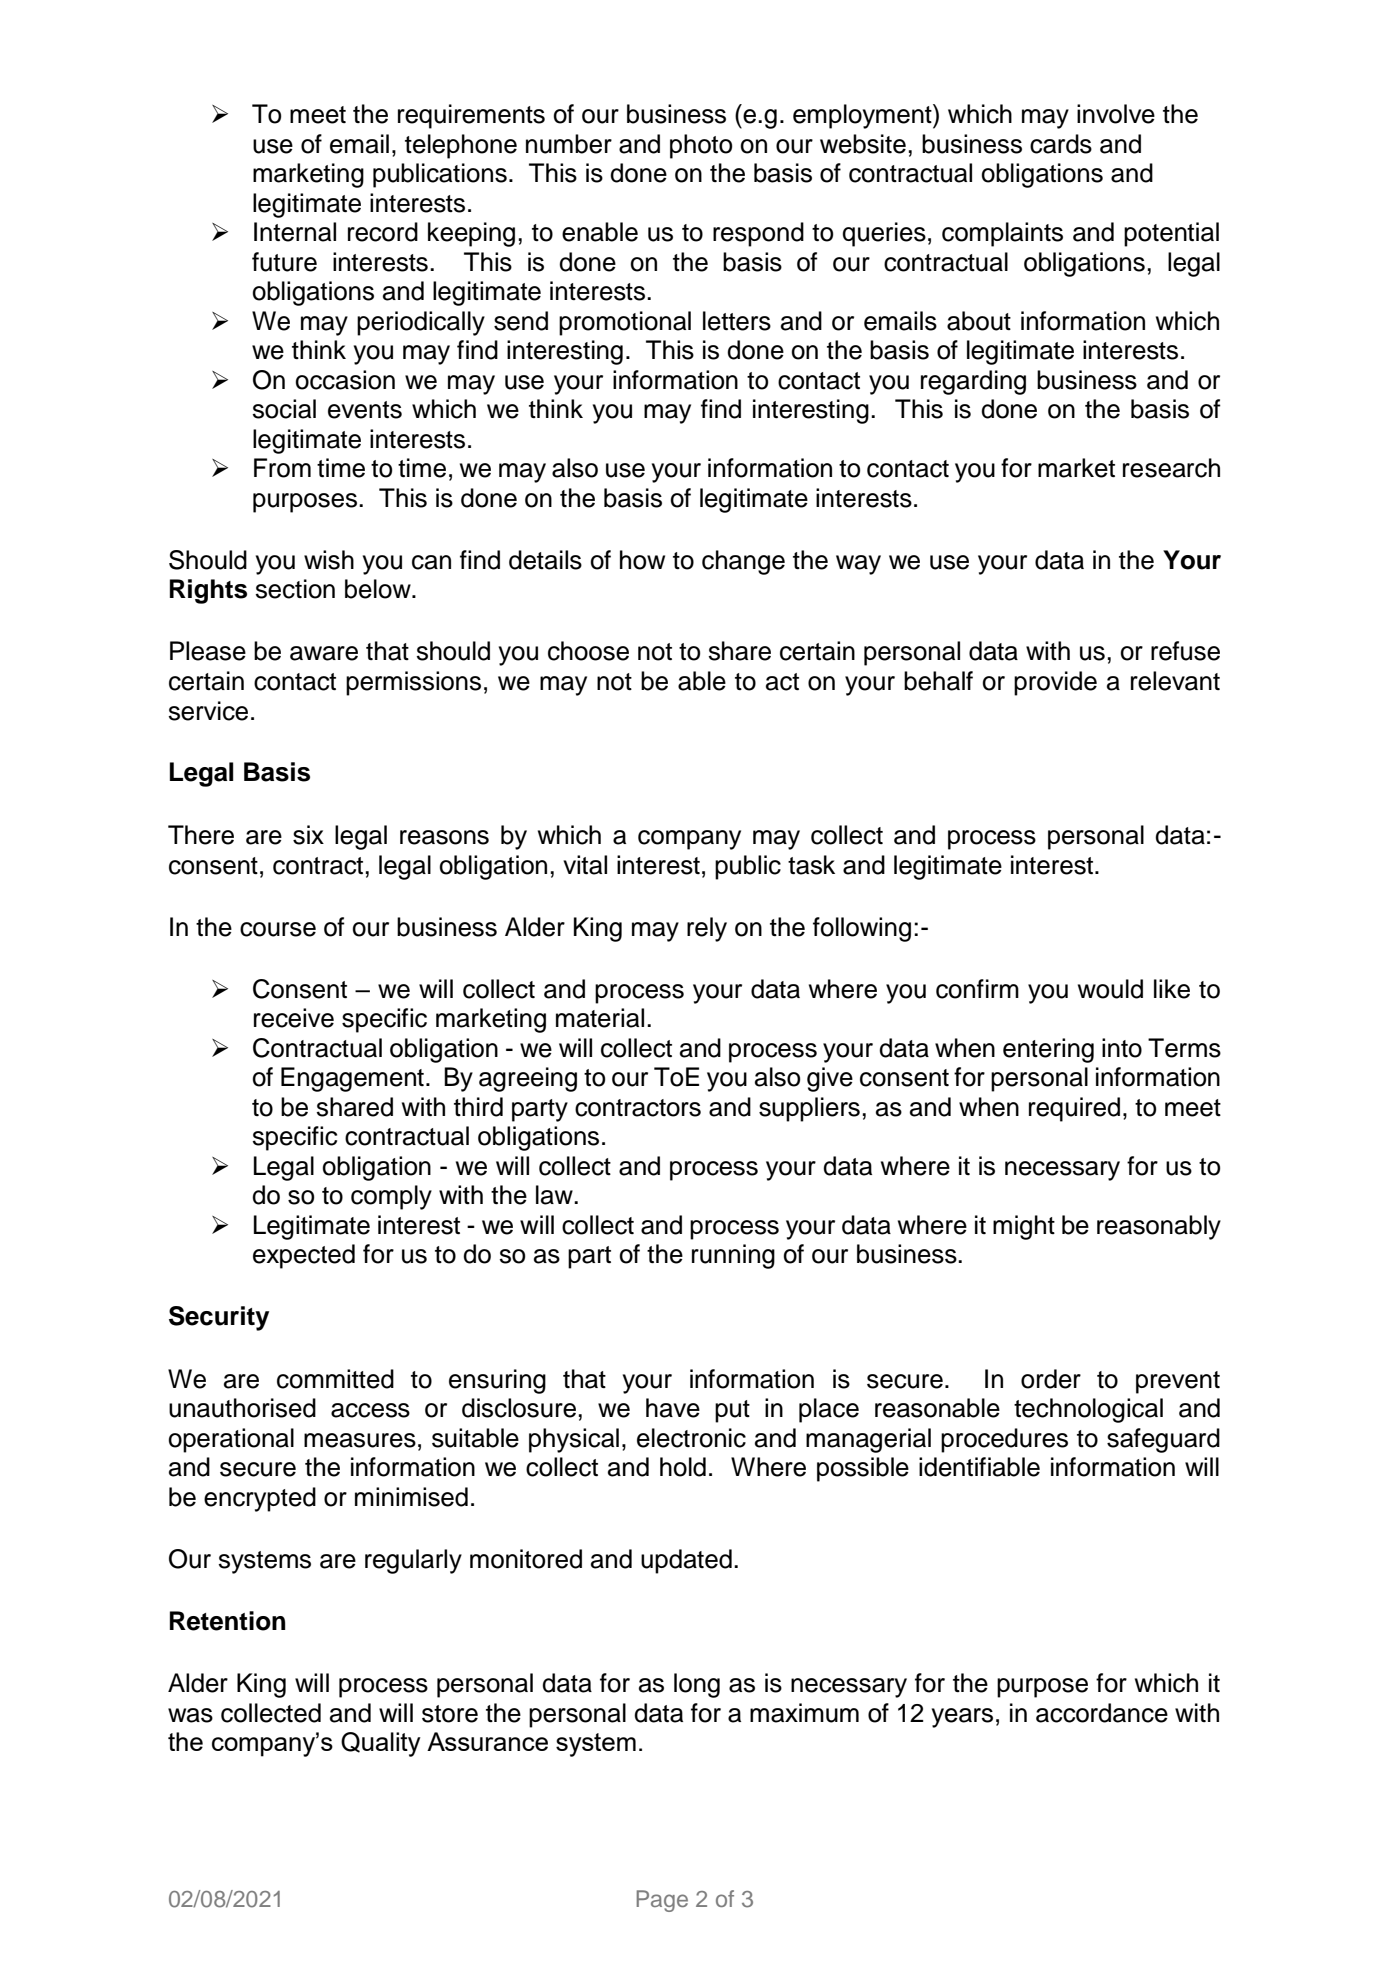  I want to click on photo, so click(701, 146).
